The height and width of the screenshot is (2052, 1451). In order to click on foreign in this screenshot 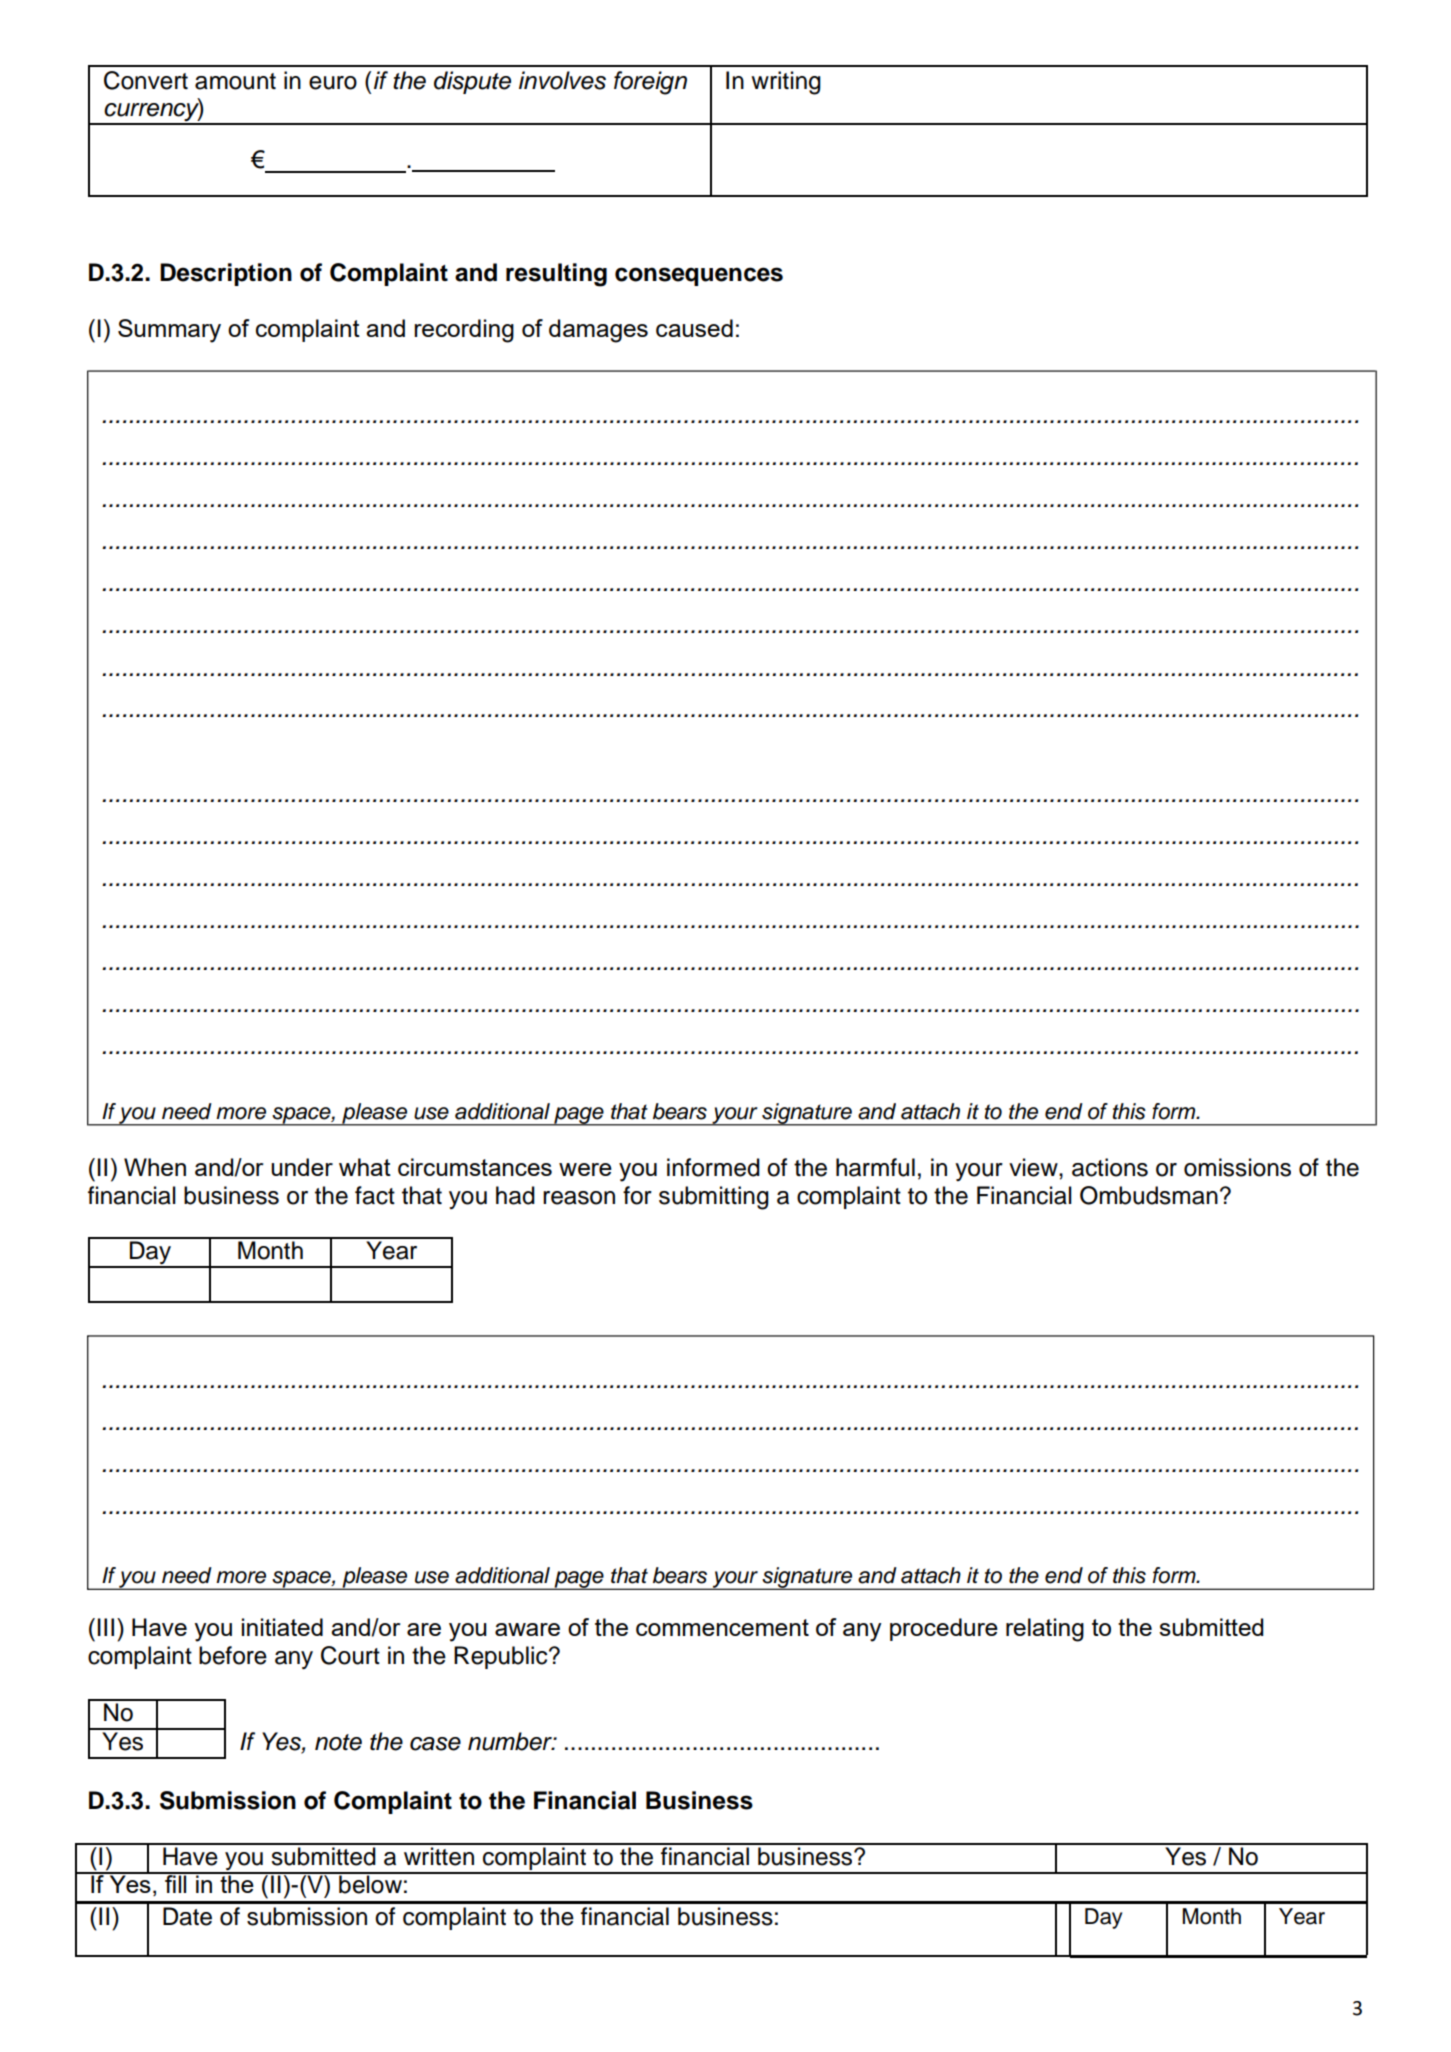, I will do `click(650, 83)`.
